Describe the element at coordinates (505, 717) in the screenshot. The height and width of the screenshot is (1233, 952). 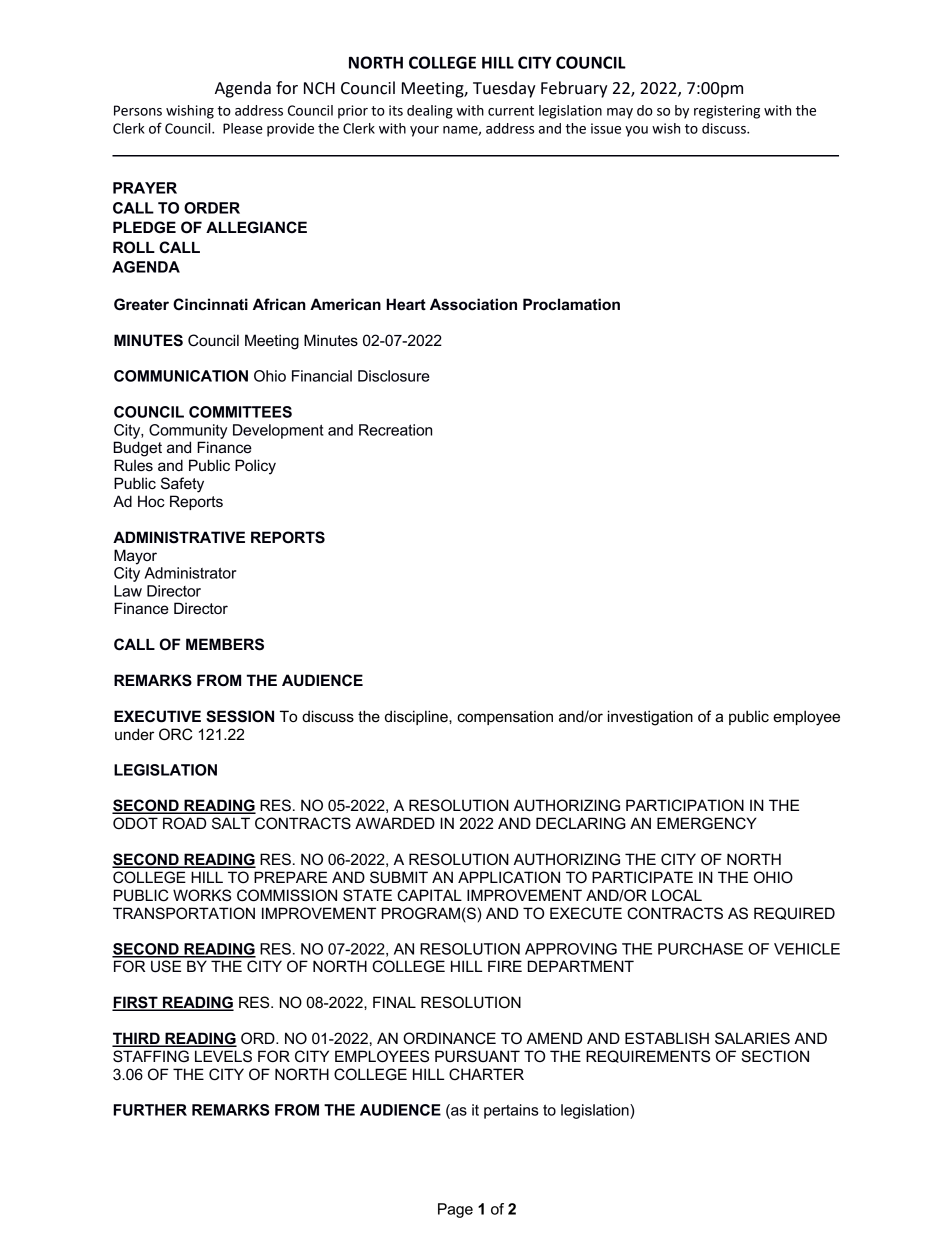
I see `compensation` at that location.
